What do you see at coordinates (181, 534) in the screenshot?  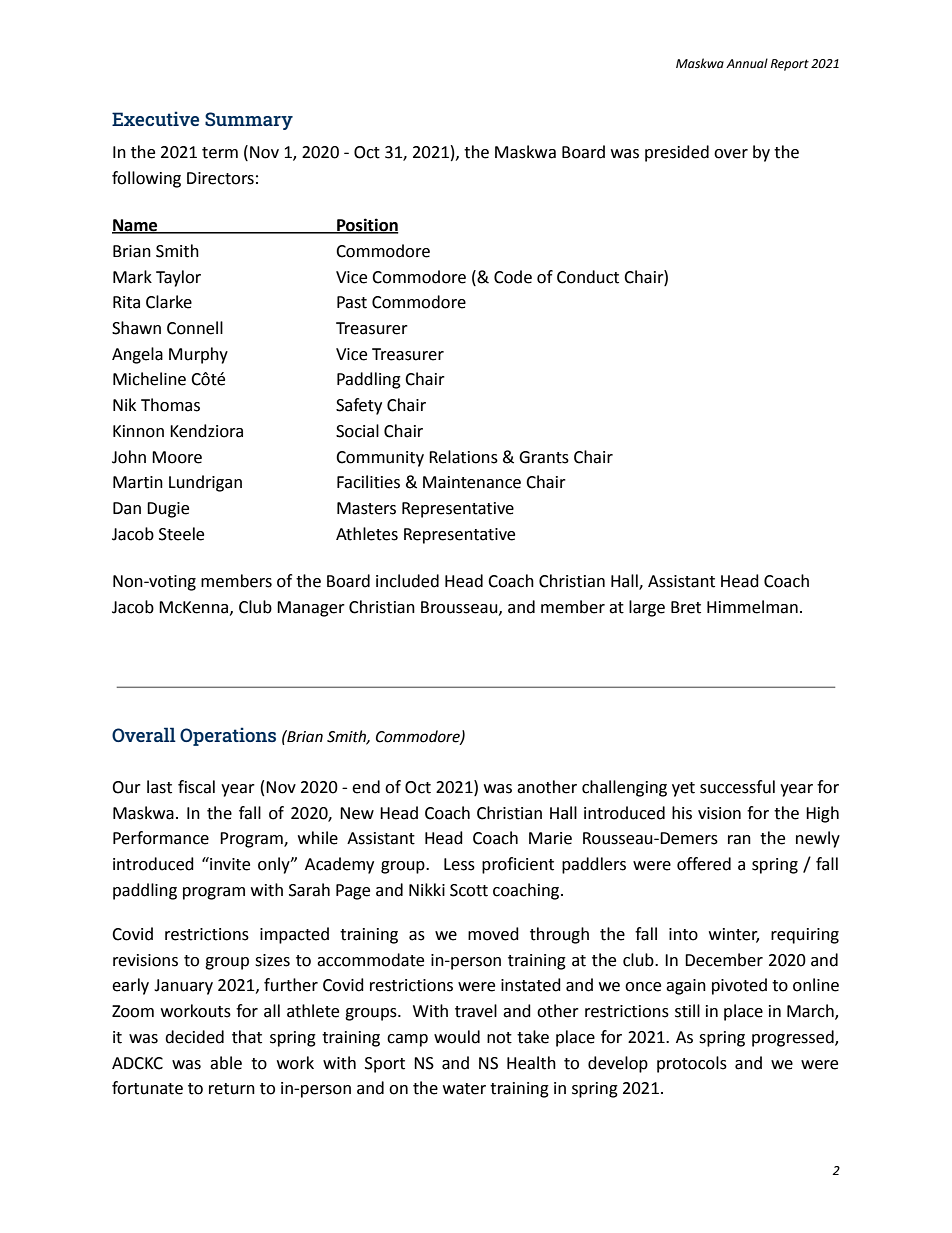 I see `Steele` at bounding box center [181, 534].
